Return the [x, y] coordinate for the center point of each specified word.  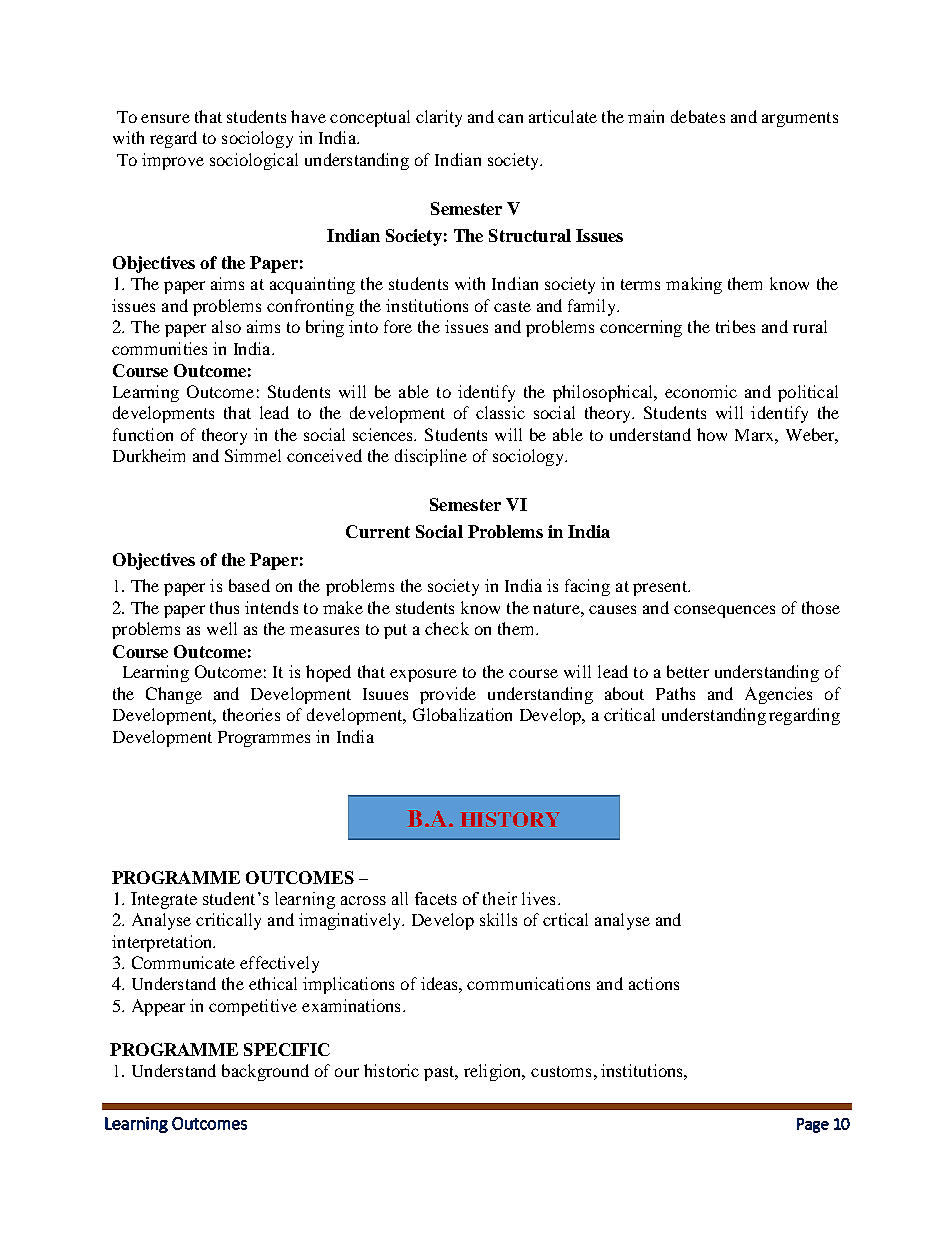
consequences [724, 611]
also [226, 326]
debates [698, 116]
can [510, 118]
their [500, 898]
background [265, 1072]
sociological [254, 161]
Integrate [164, 900]
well [222, 628]
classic [500, 412]
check [447, 628]
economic [701, 391]
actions [654, 983]
